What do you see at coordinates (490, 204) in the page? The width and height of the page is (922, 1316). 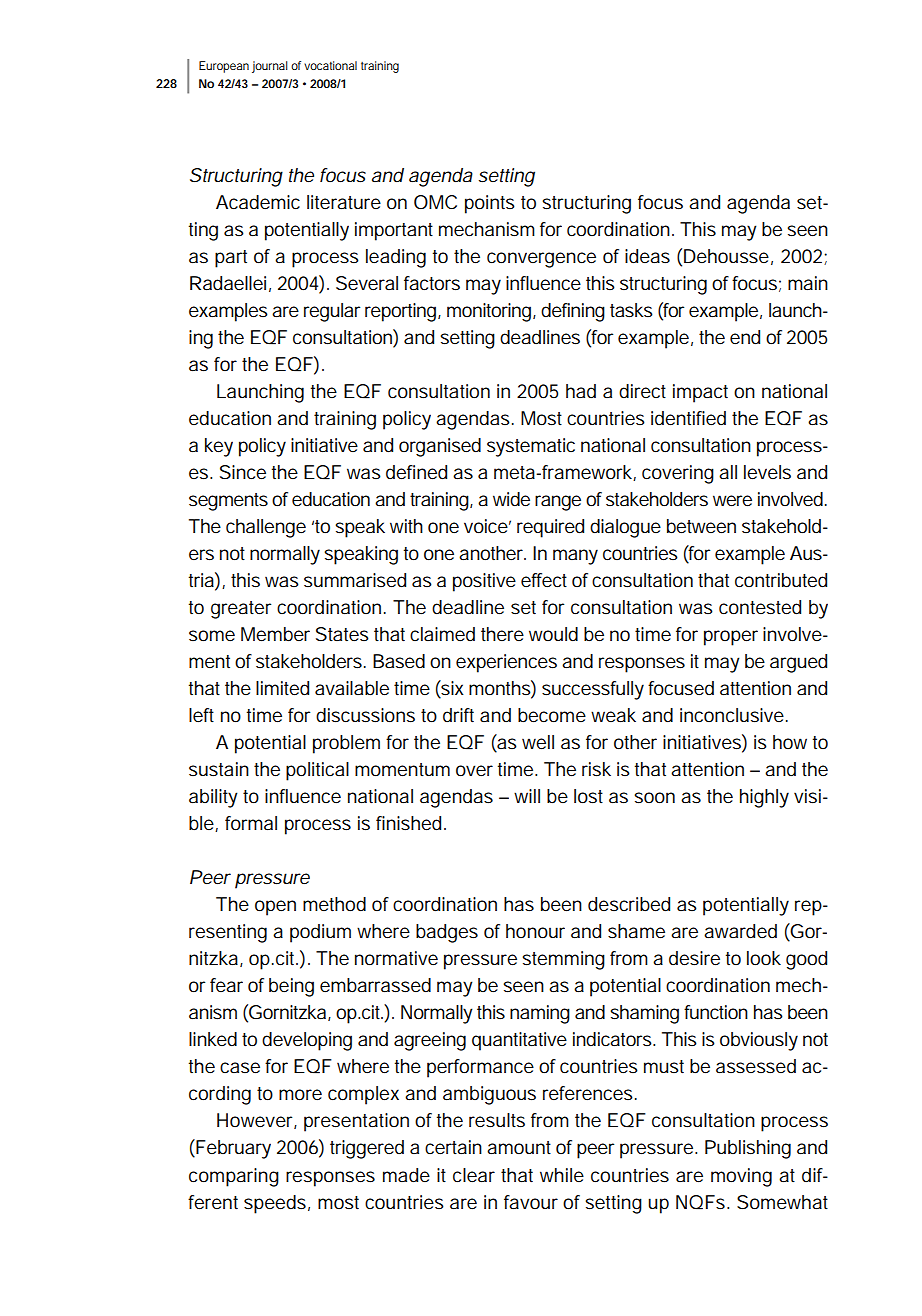 I see `points` at bounding box center [490, 204].
